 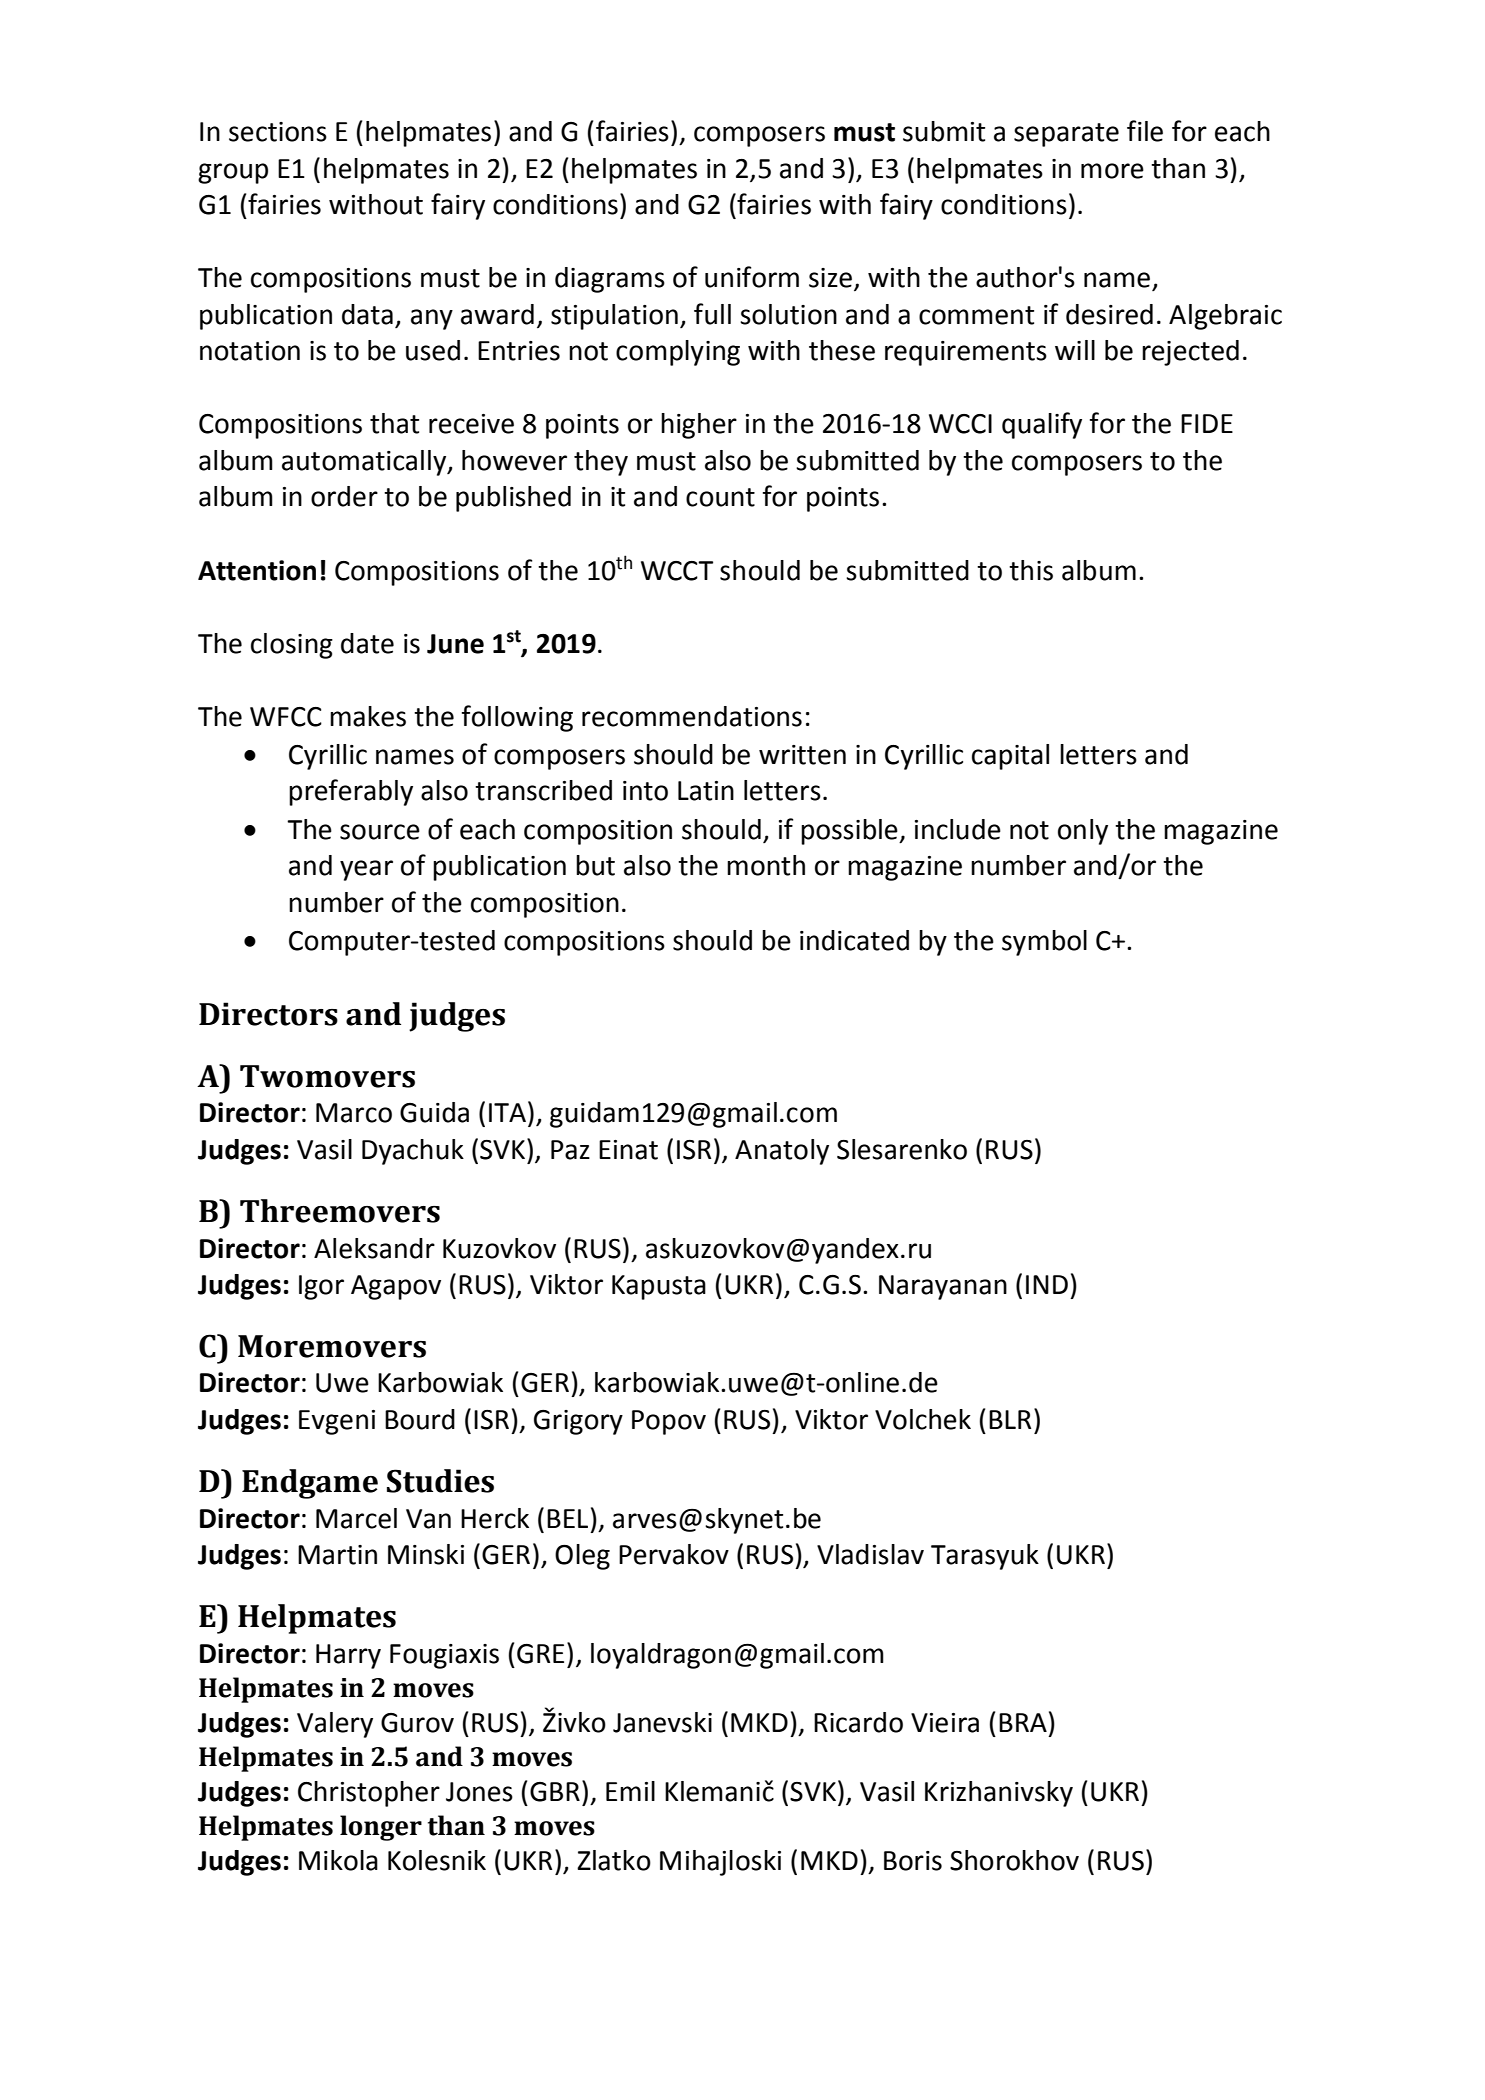 What do you see at coordinates (752, 277) in the screenshot?
I see `uniform` at bounding box center [752, 277].
